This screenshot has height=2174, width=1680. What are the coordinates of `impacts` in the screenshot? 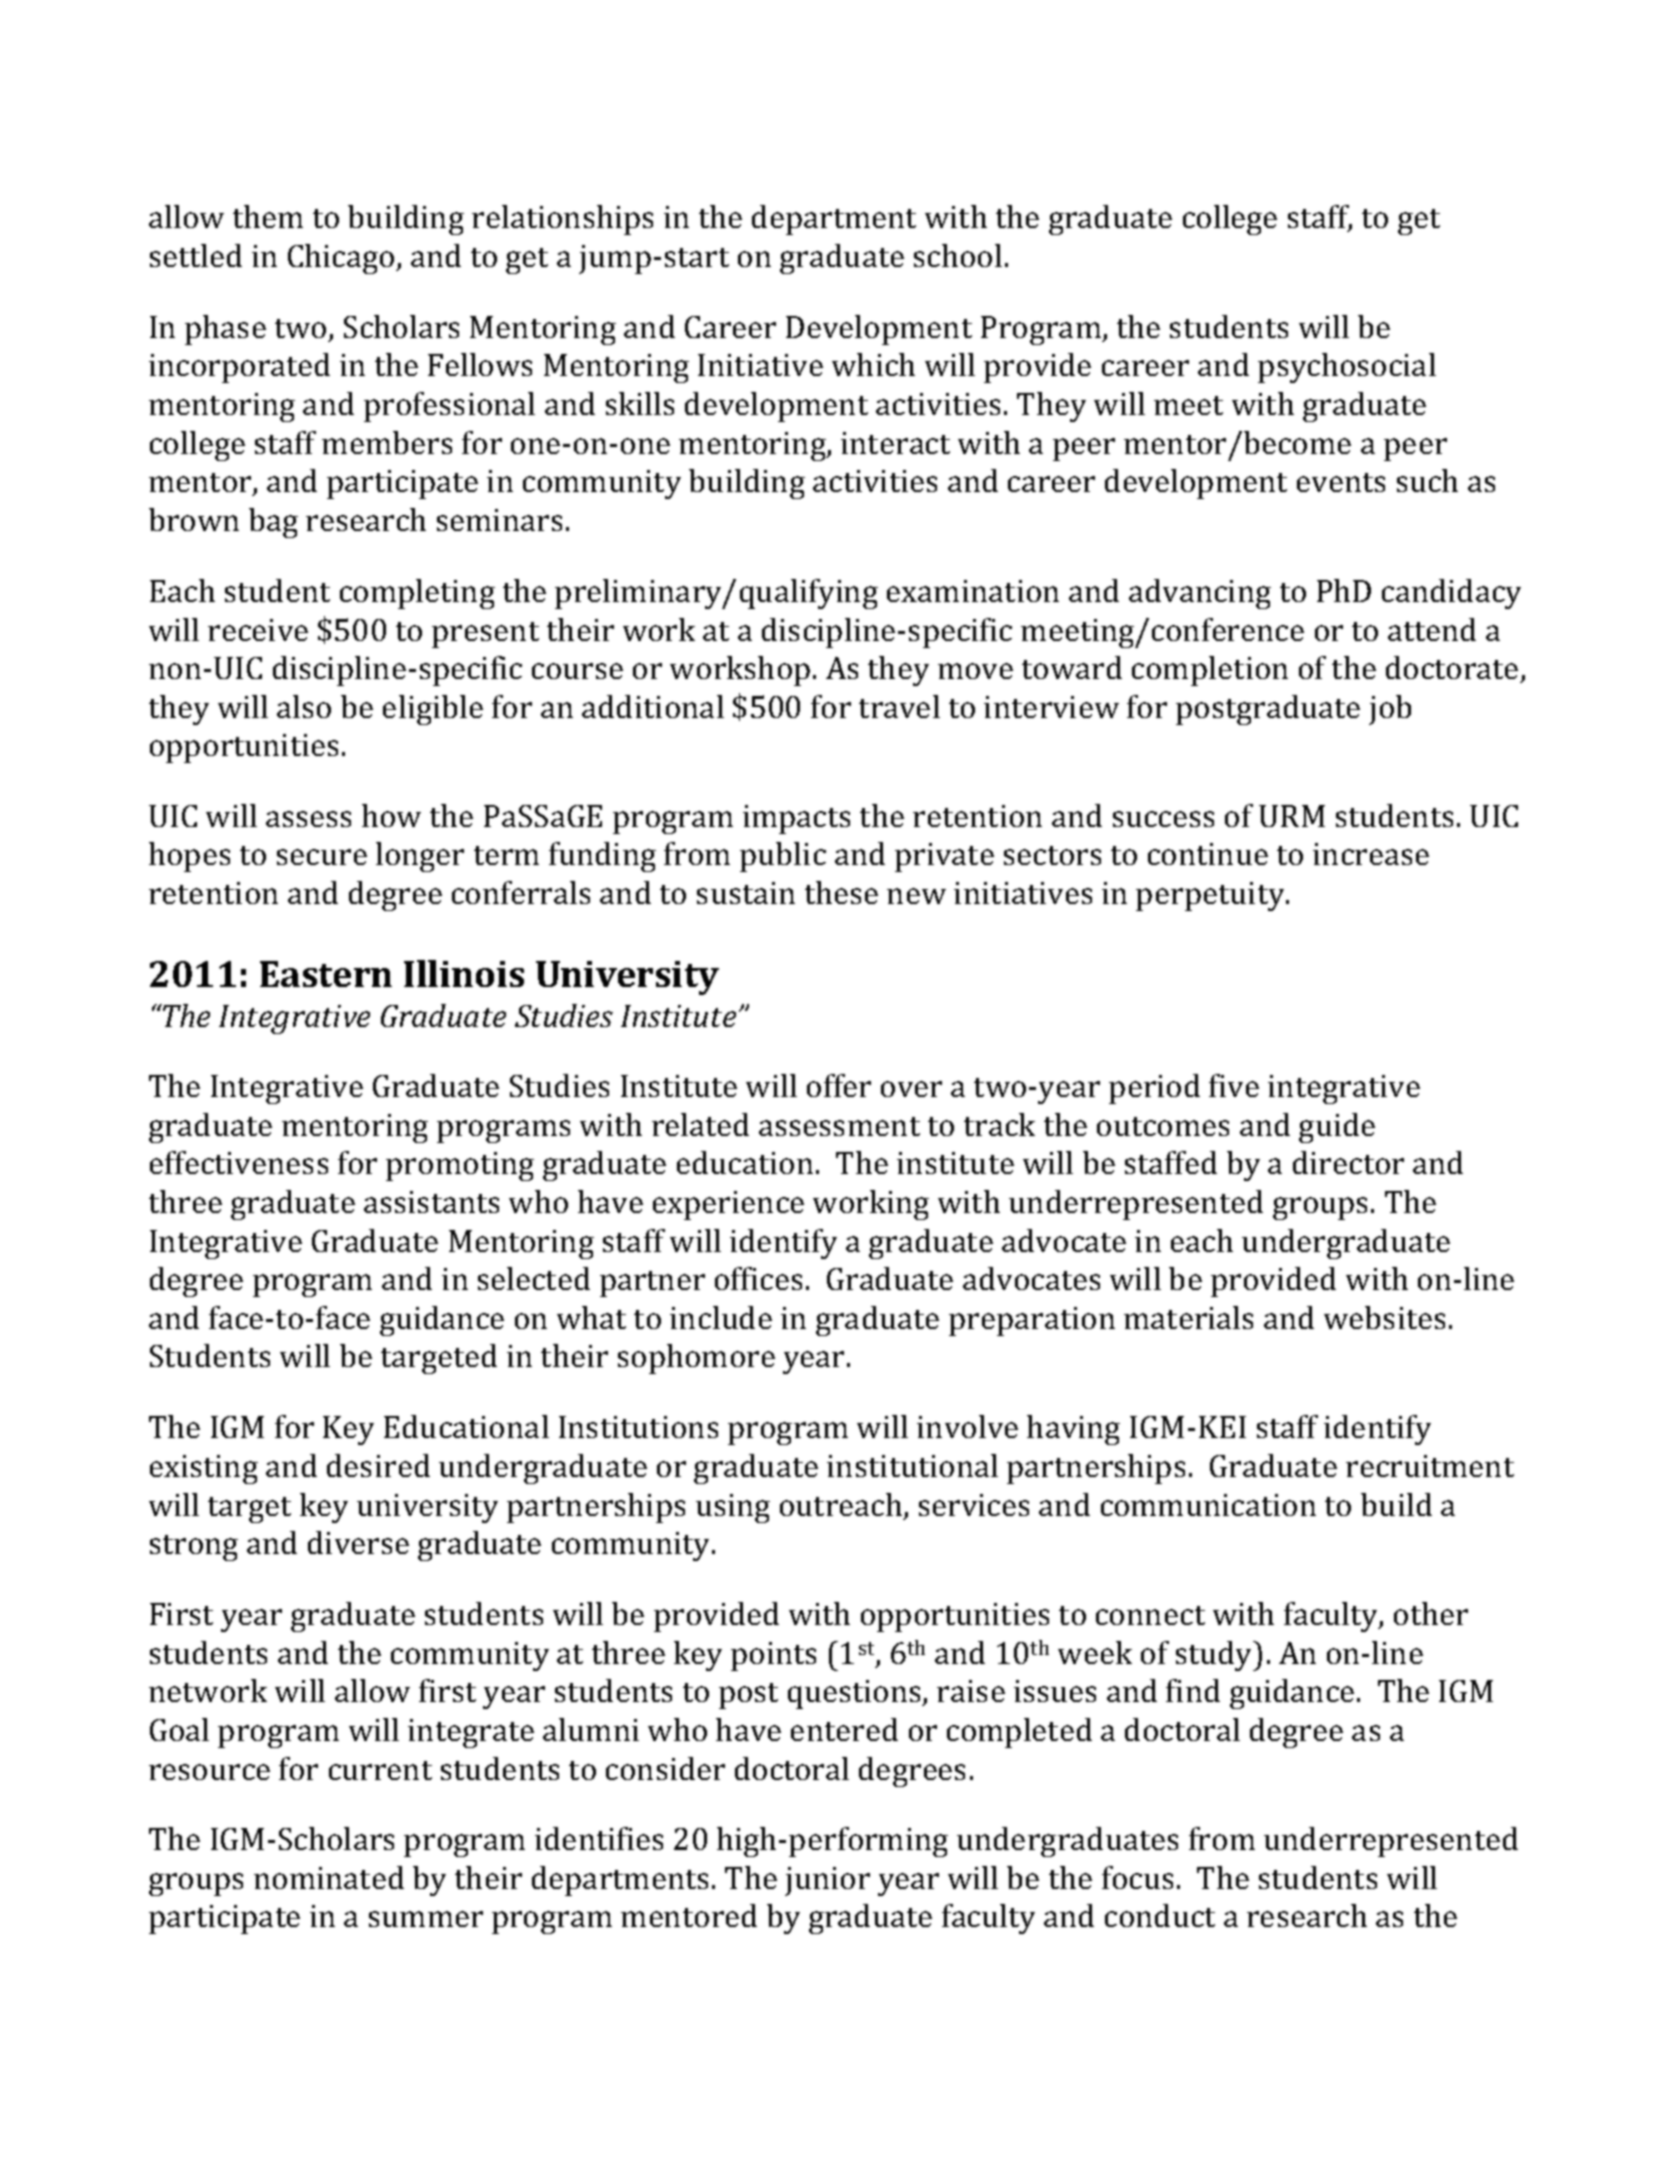 It's located at (796, 819).
